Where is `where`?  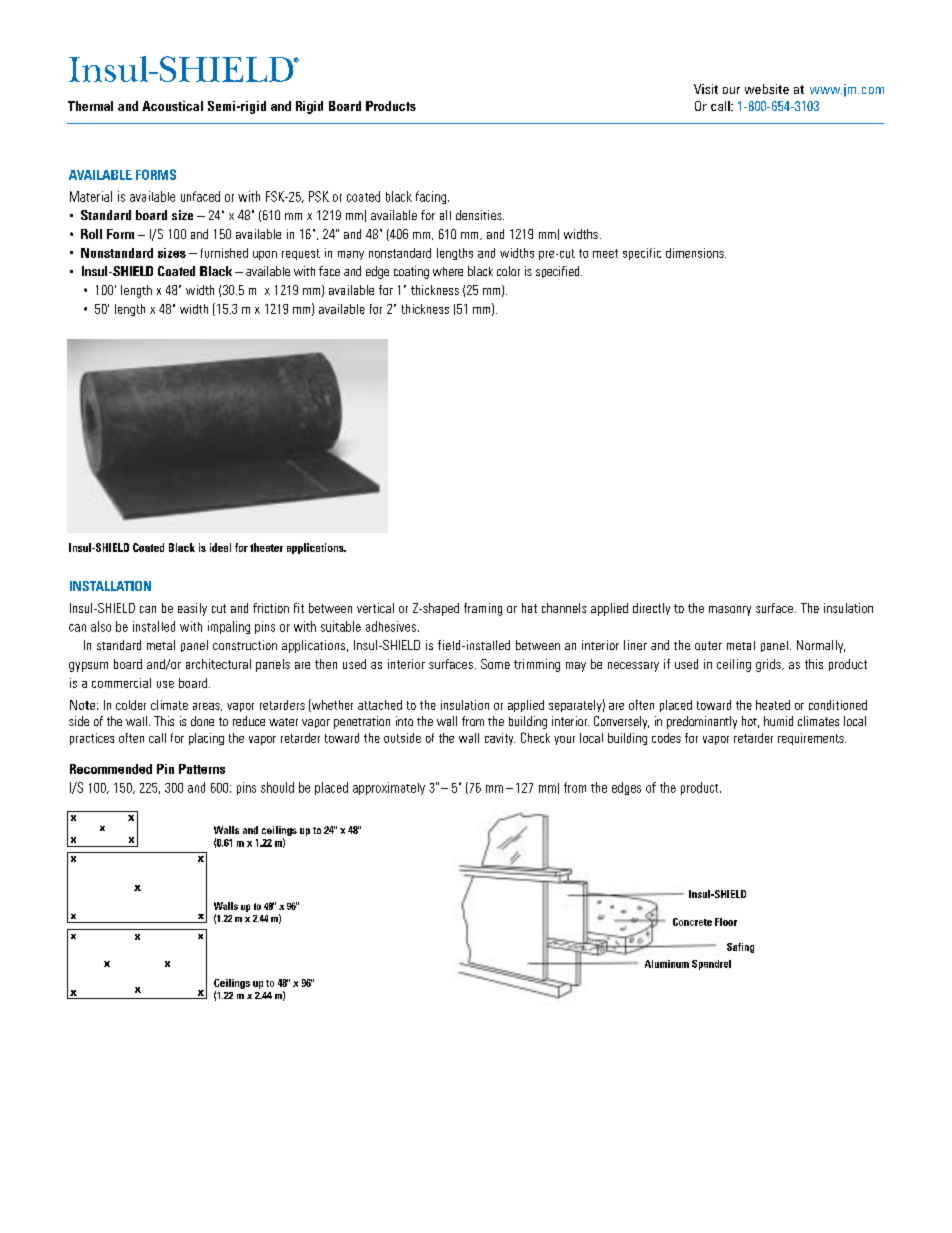 where is located at coordinates (448, 271).
